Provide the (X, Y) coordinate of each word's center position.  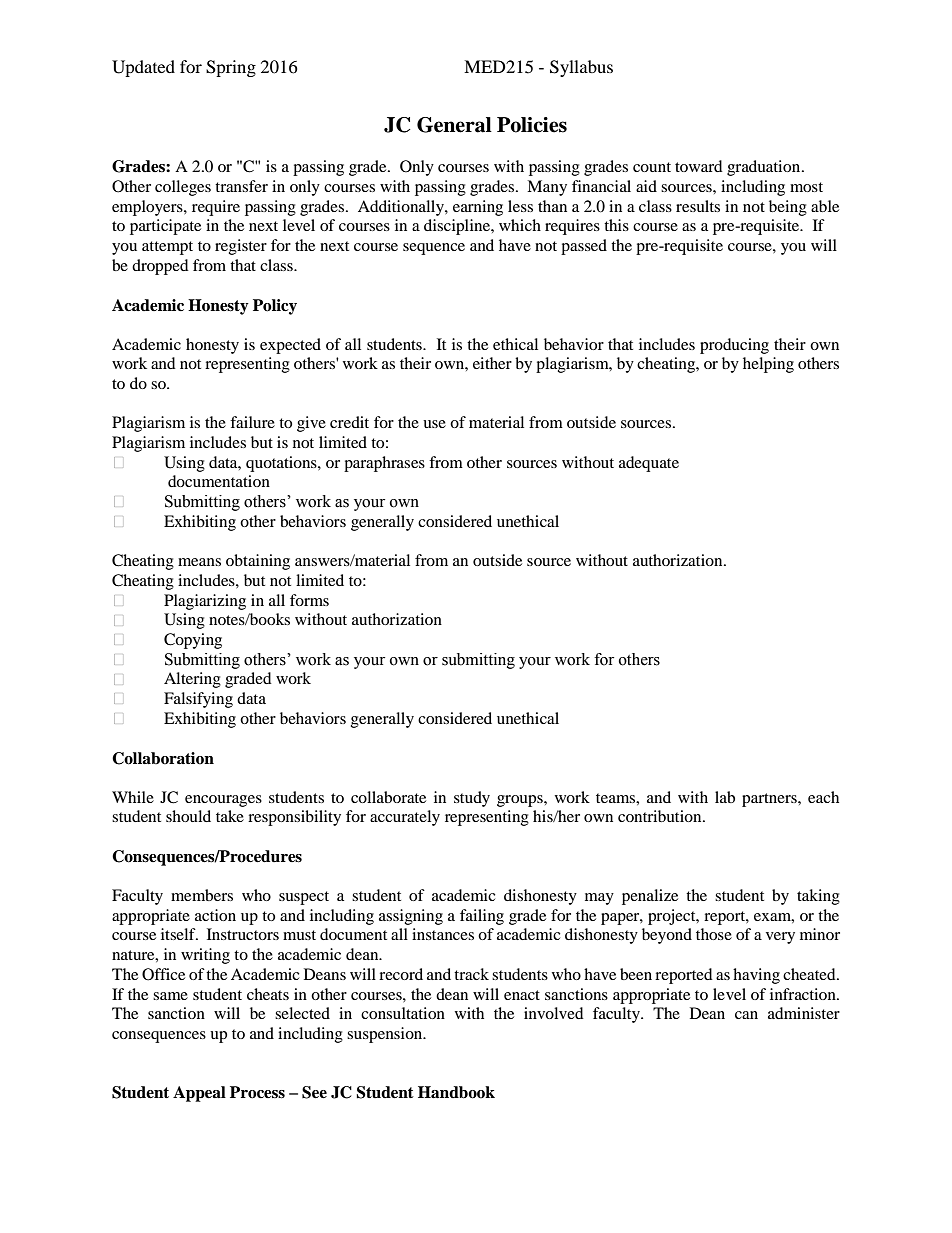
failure (252, 422)
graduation (765, 168)
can (746, 1015)
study (472, 799)
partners (770, 800)
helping (768, 365)
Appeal (199, 1094)
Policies (532, 125)
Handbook (456, 1092)
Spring (231, 68)
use (434, 424)
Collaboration (163, 758)
